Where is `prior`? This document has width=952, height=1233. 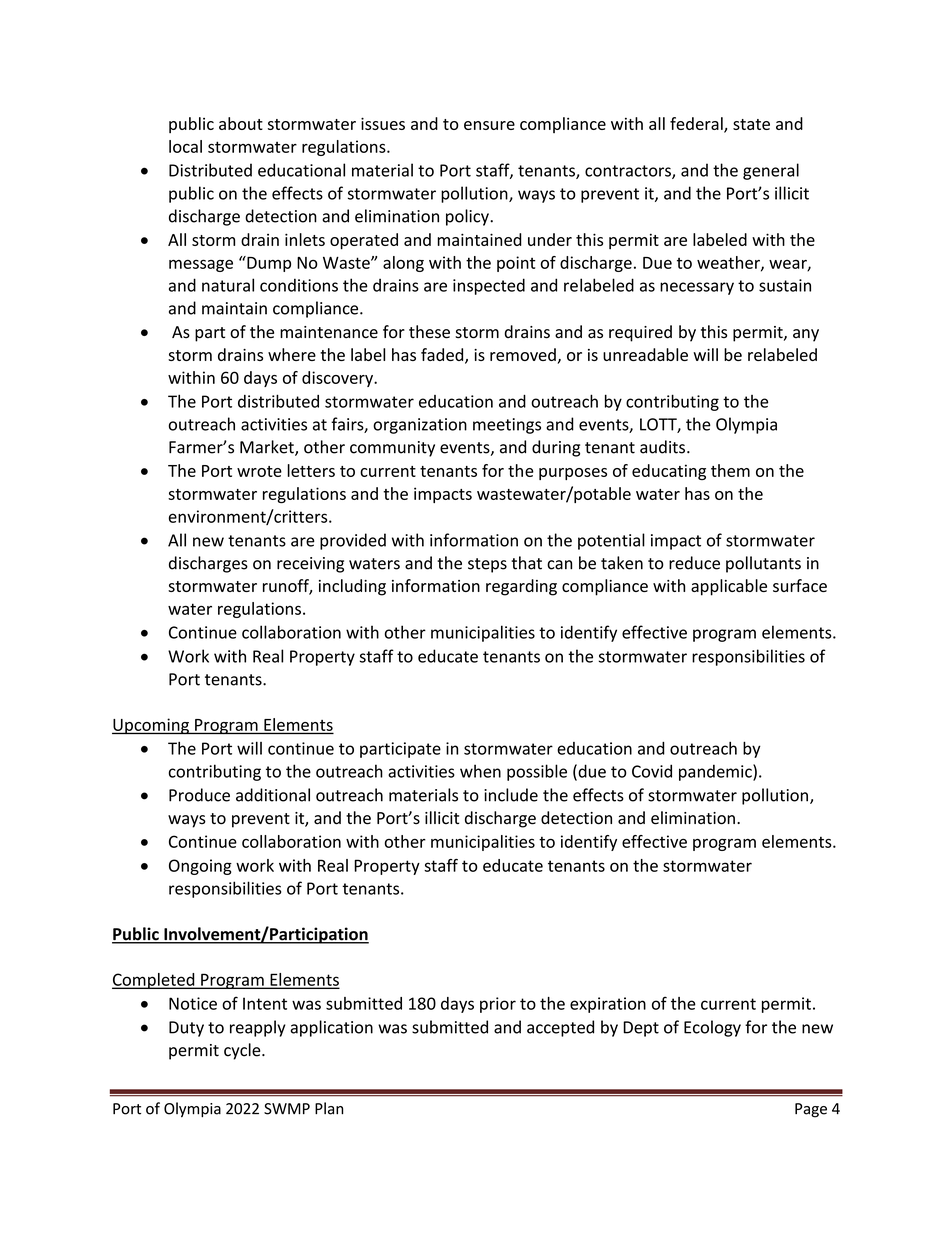 prior is located at coordinates (498, 1005).
